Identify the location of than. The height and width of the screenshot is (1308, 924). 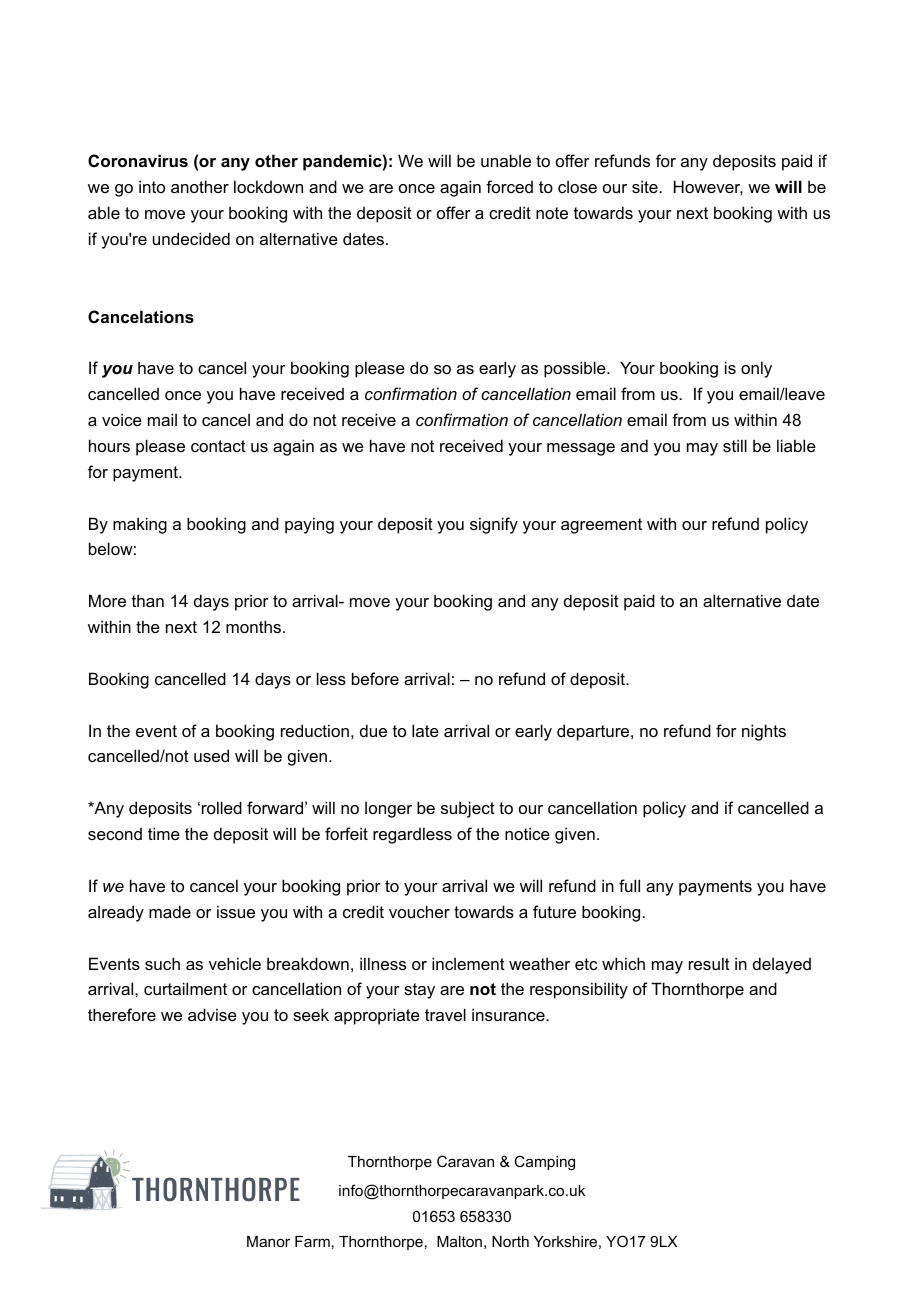
(148, 600).
